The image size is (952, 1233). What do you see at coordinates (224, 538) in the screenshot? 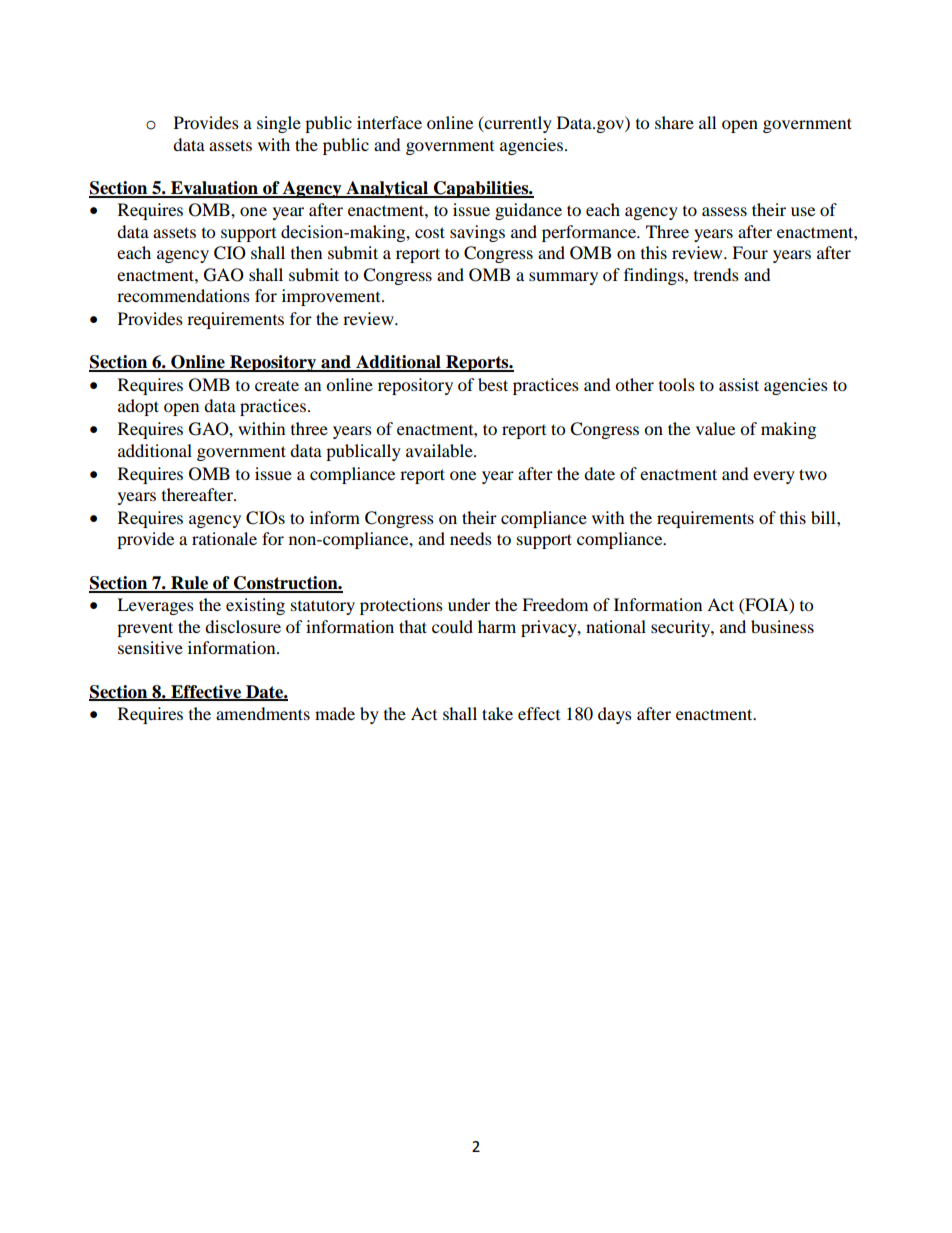
I see `rationale` at bounding box center [224, 538].
